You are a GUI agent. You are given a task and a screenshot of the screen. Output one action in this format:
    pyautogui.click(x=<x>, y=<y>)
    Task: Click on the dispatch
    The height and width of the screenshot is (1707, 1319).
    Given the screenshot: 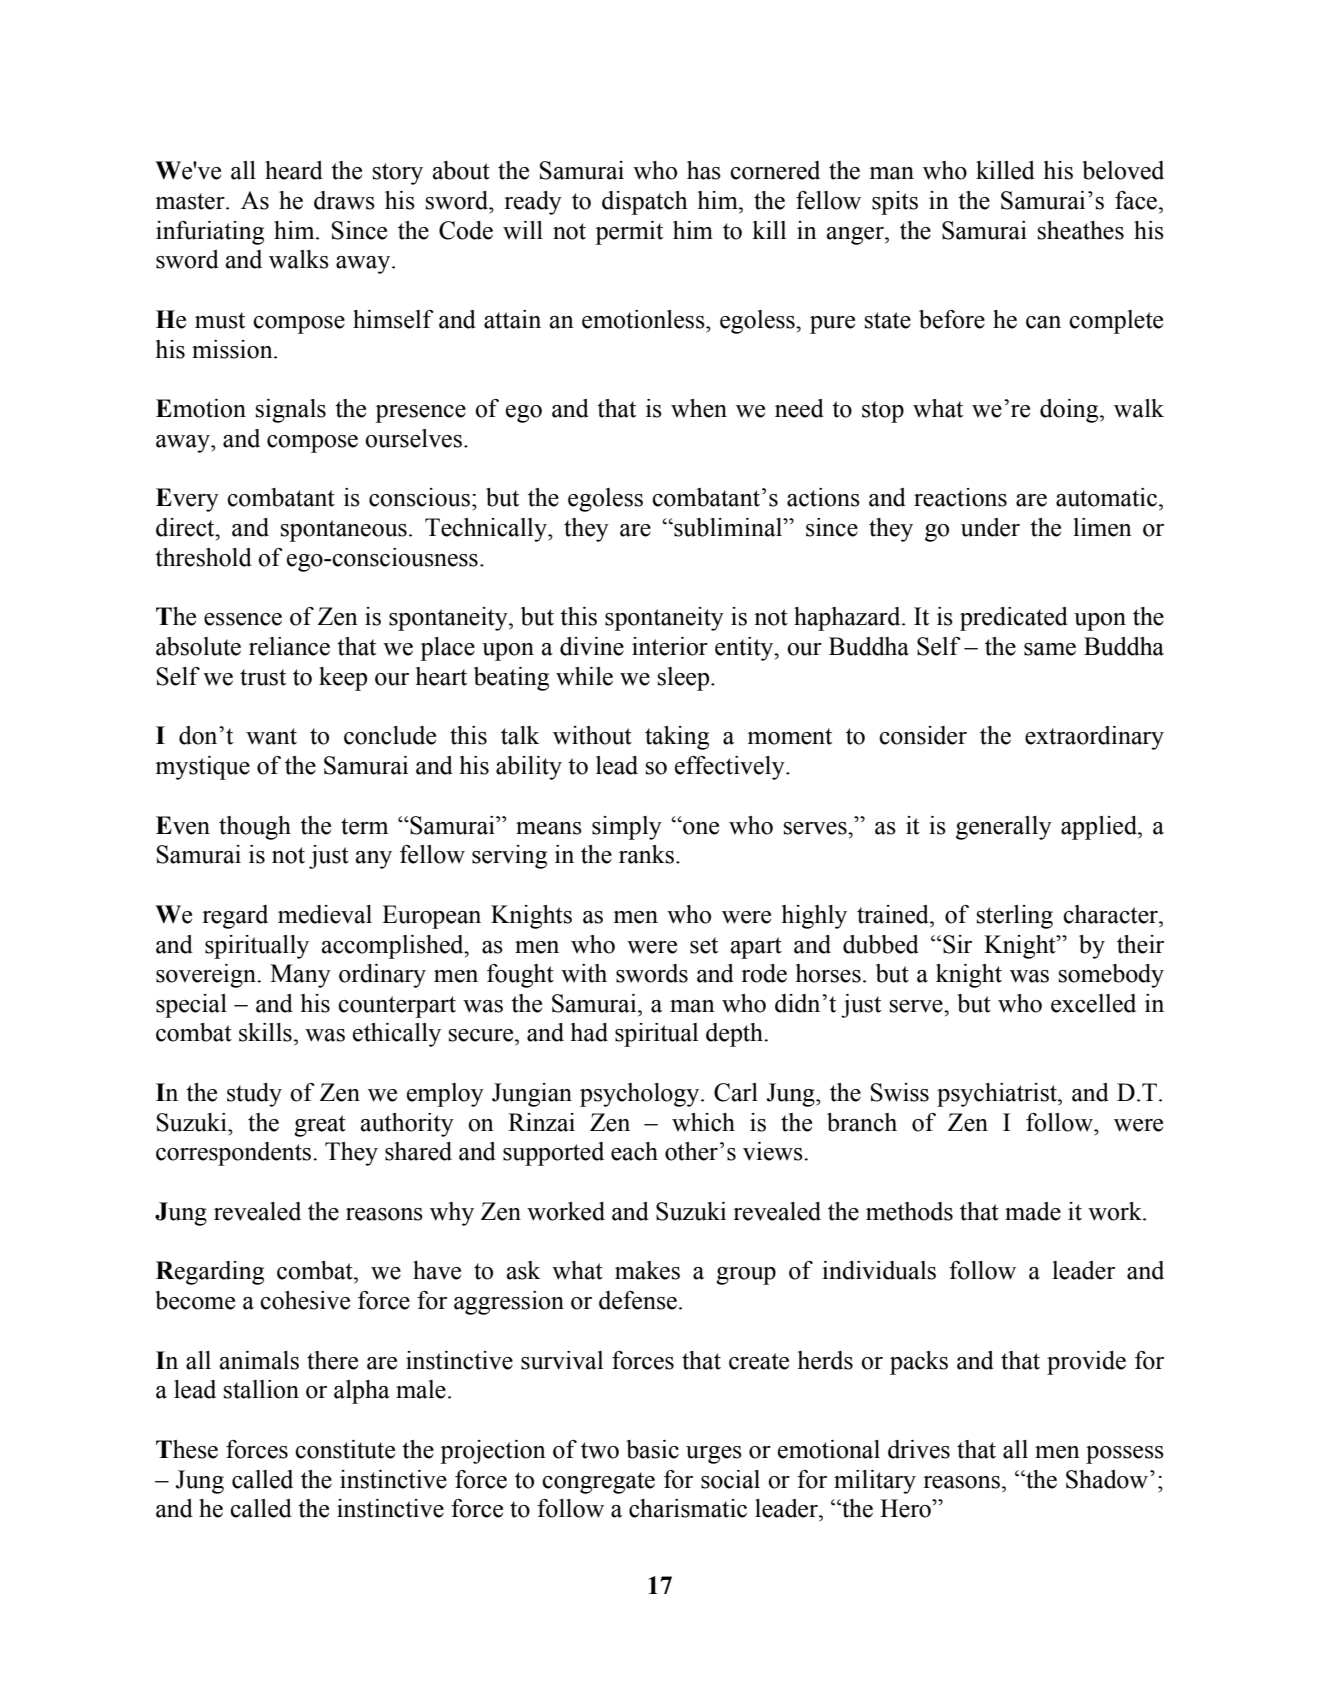 What is the action you would take?
    pyautogui.click(x=645, y=203)
